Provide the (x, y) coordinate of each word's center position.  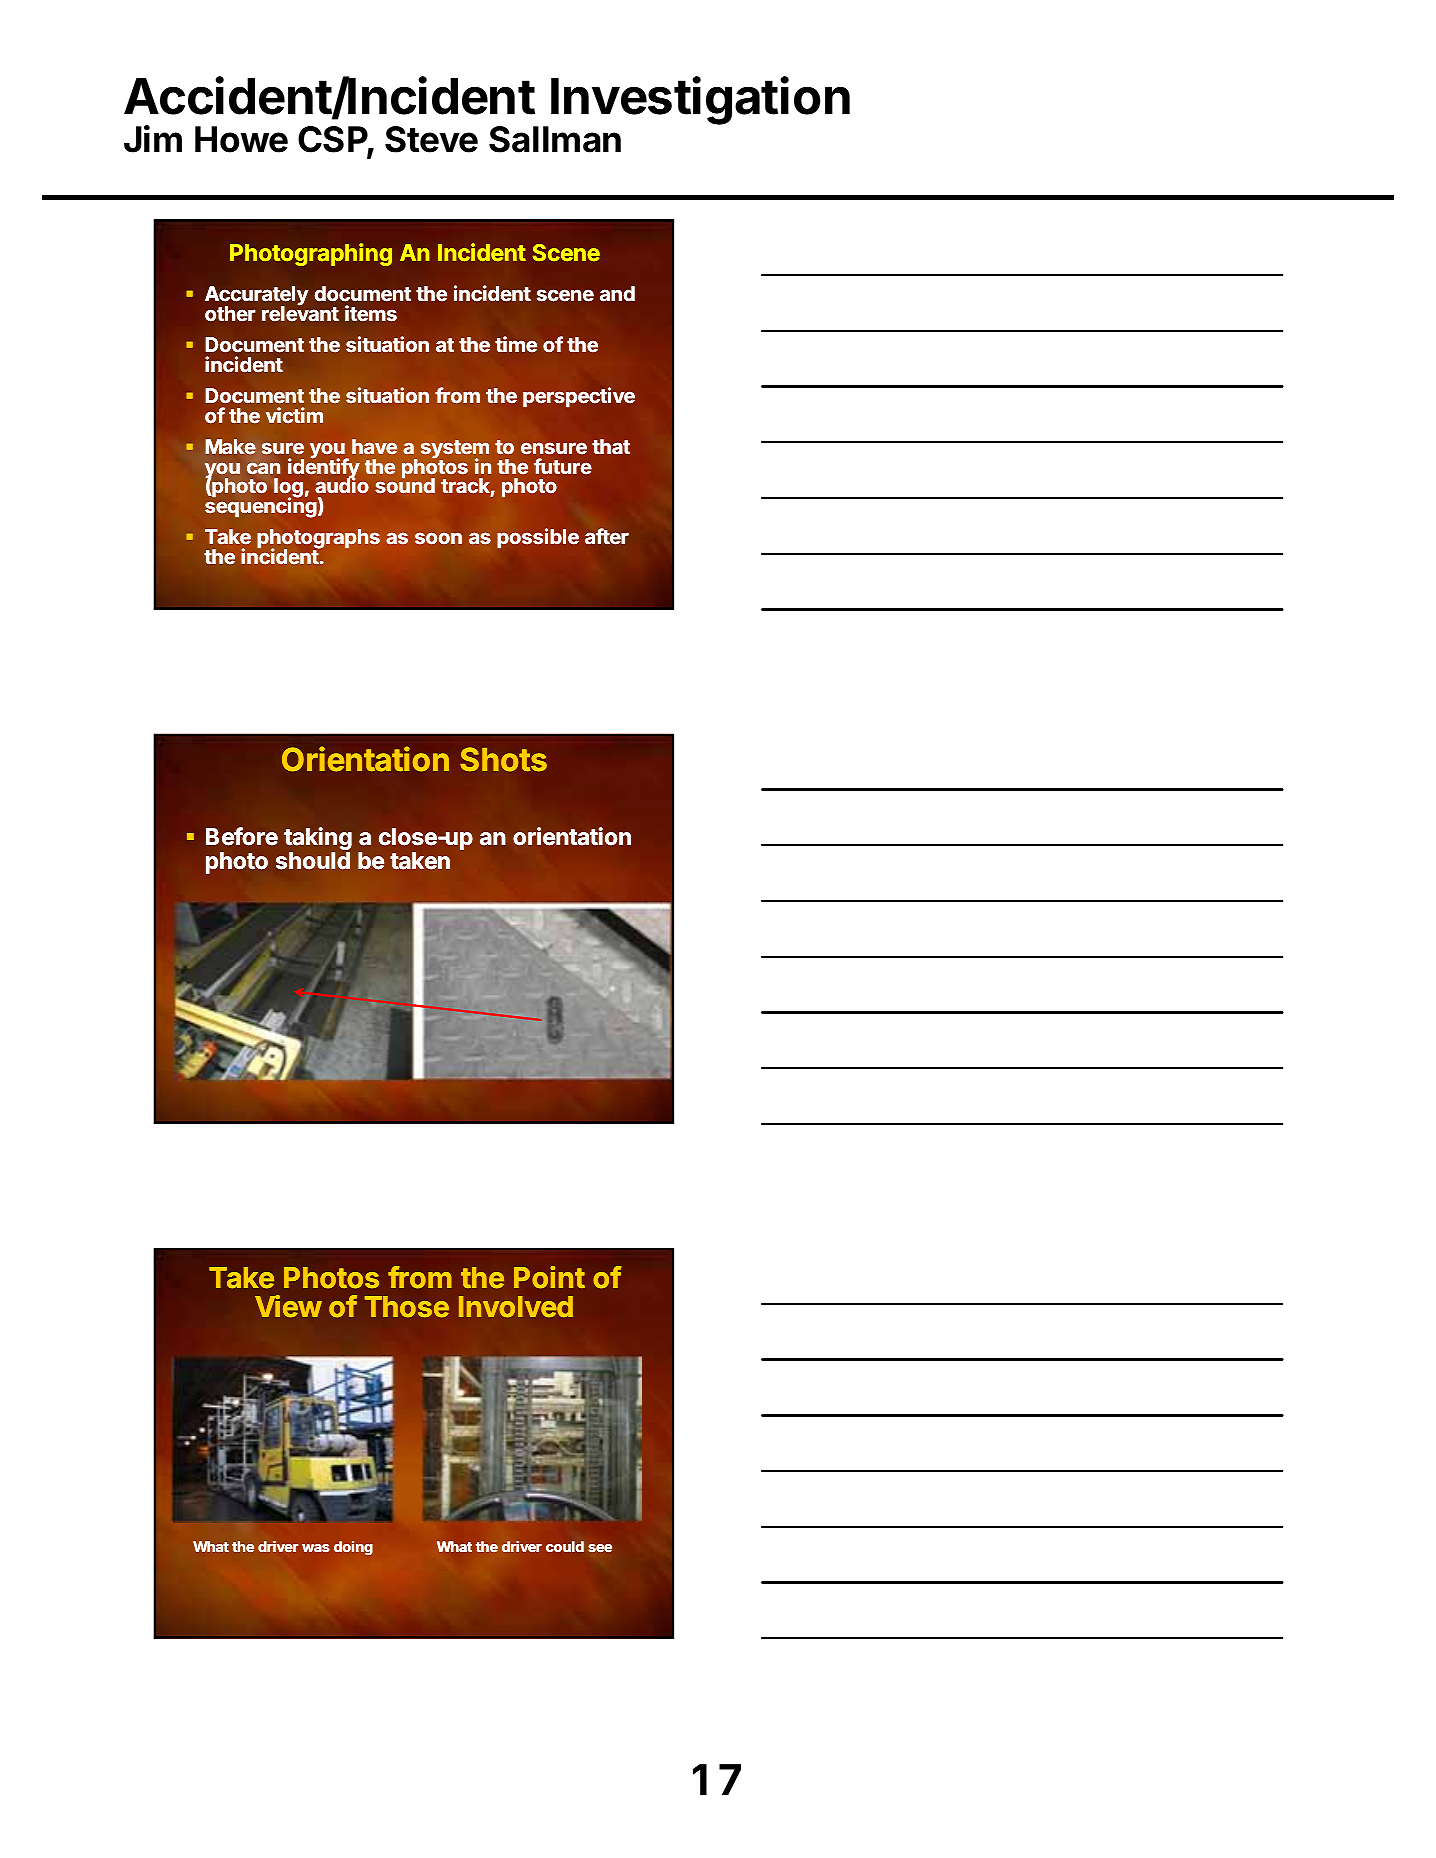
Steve (431, 139)
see (600, 1548)
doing (353, 1548)
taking (318, 840)
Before (242, 836)
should (313, 861)
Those (407, 1307)
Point (549, 1277)
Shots (503, 759)
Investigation (700, 101)
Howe (241, 139)
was (316, 1548)
